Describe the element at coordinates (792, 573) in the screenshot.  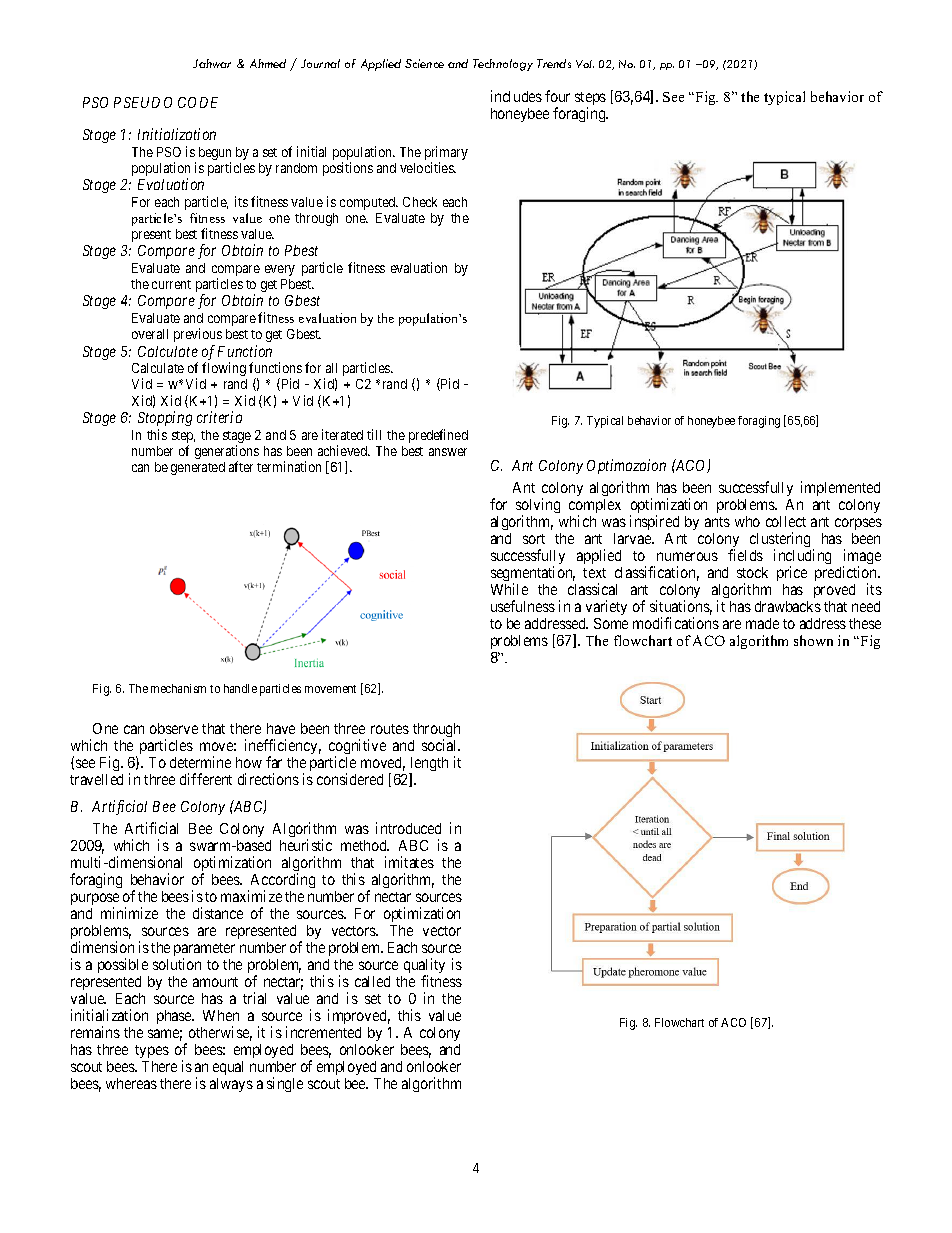
I see `price` at that location.
